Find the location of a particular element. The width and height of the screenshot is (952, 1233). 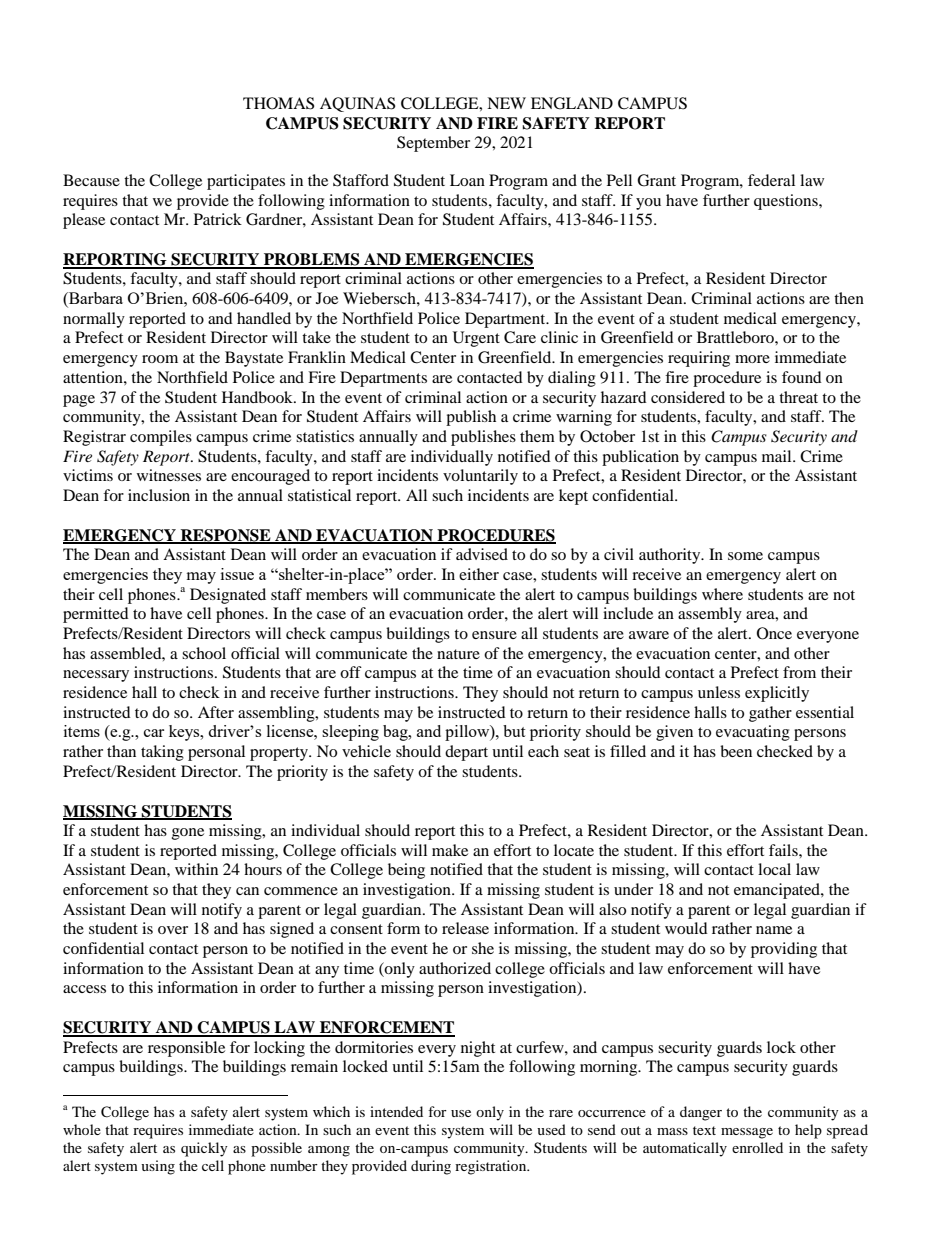

gone is located at coordinates (188, 834).
